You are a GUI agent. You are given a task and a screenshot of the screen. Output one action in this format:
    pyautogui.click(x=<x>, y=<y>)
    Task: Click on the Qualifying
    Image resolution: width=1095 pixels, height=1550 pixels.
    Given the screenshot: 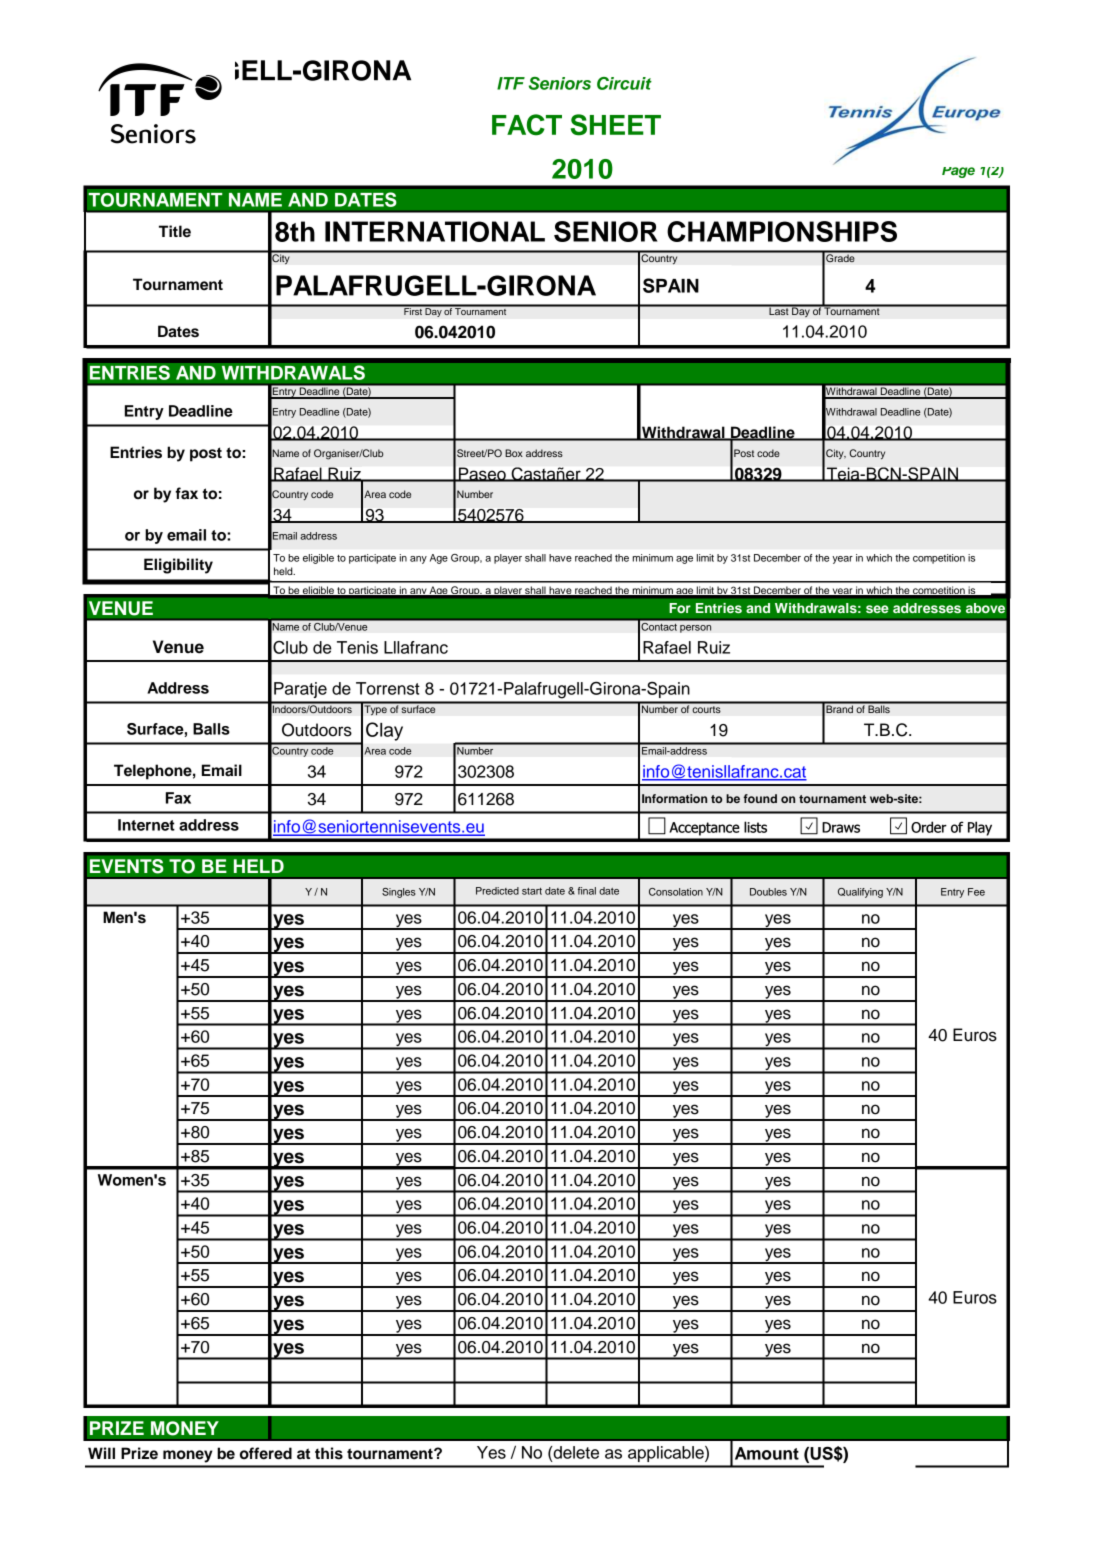 What is the action you would take?
    pyautogui.click(x=860, y=893)
